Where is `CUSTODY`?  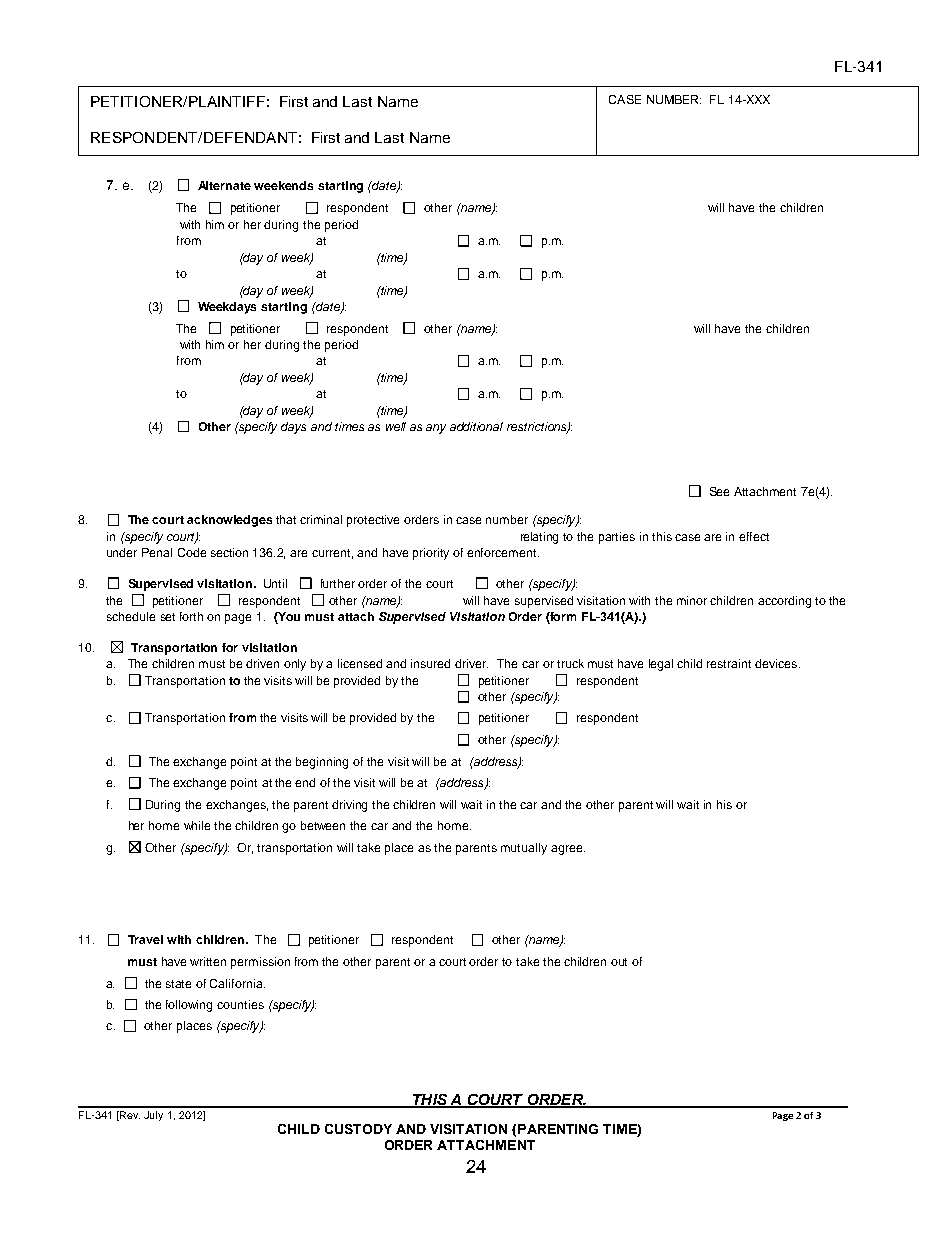 CUSTODY is located at coordinates (358, 1129).
